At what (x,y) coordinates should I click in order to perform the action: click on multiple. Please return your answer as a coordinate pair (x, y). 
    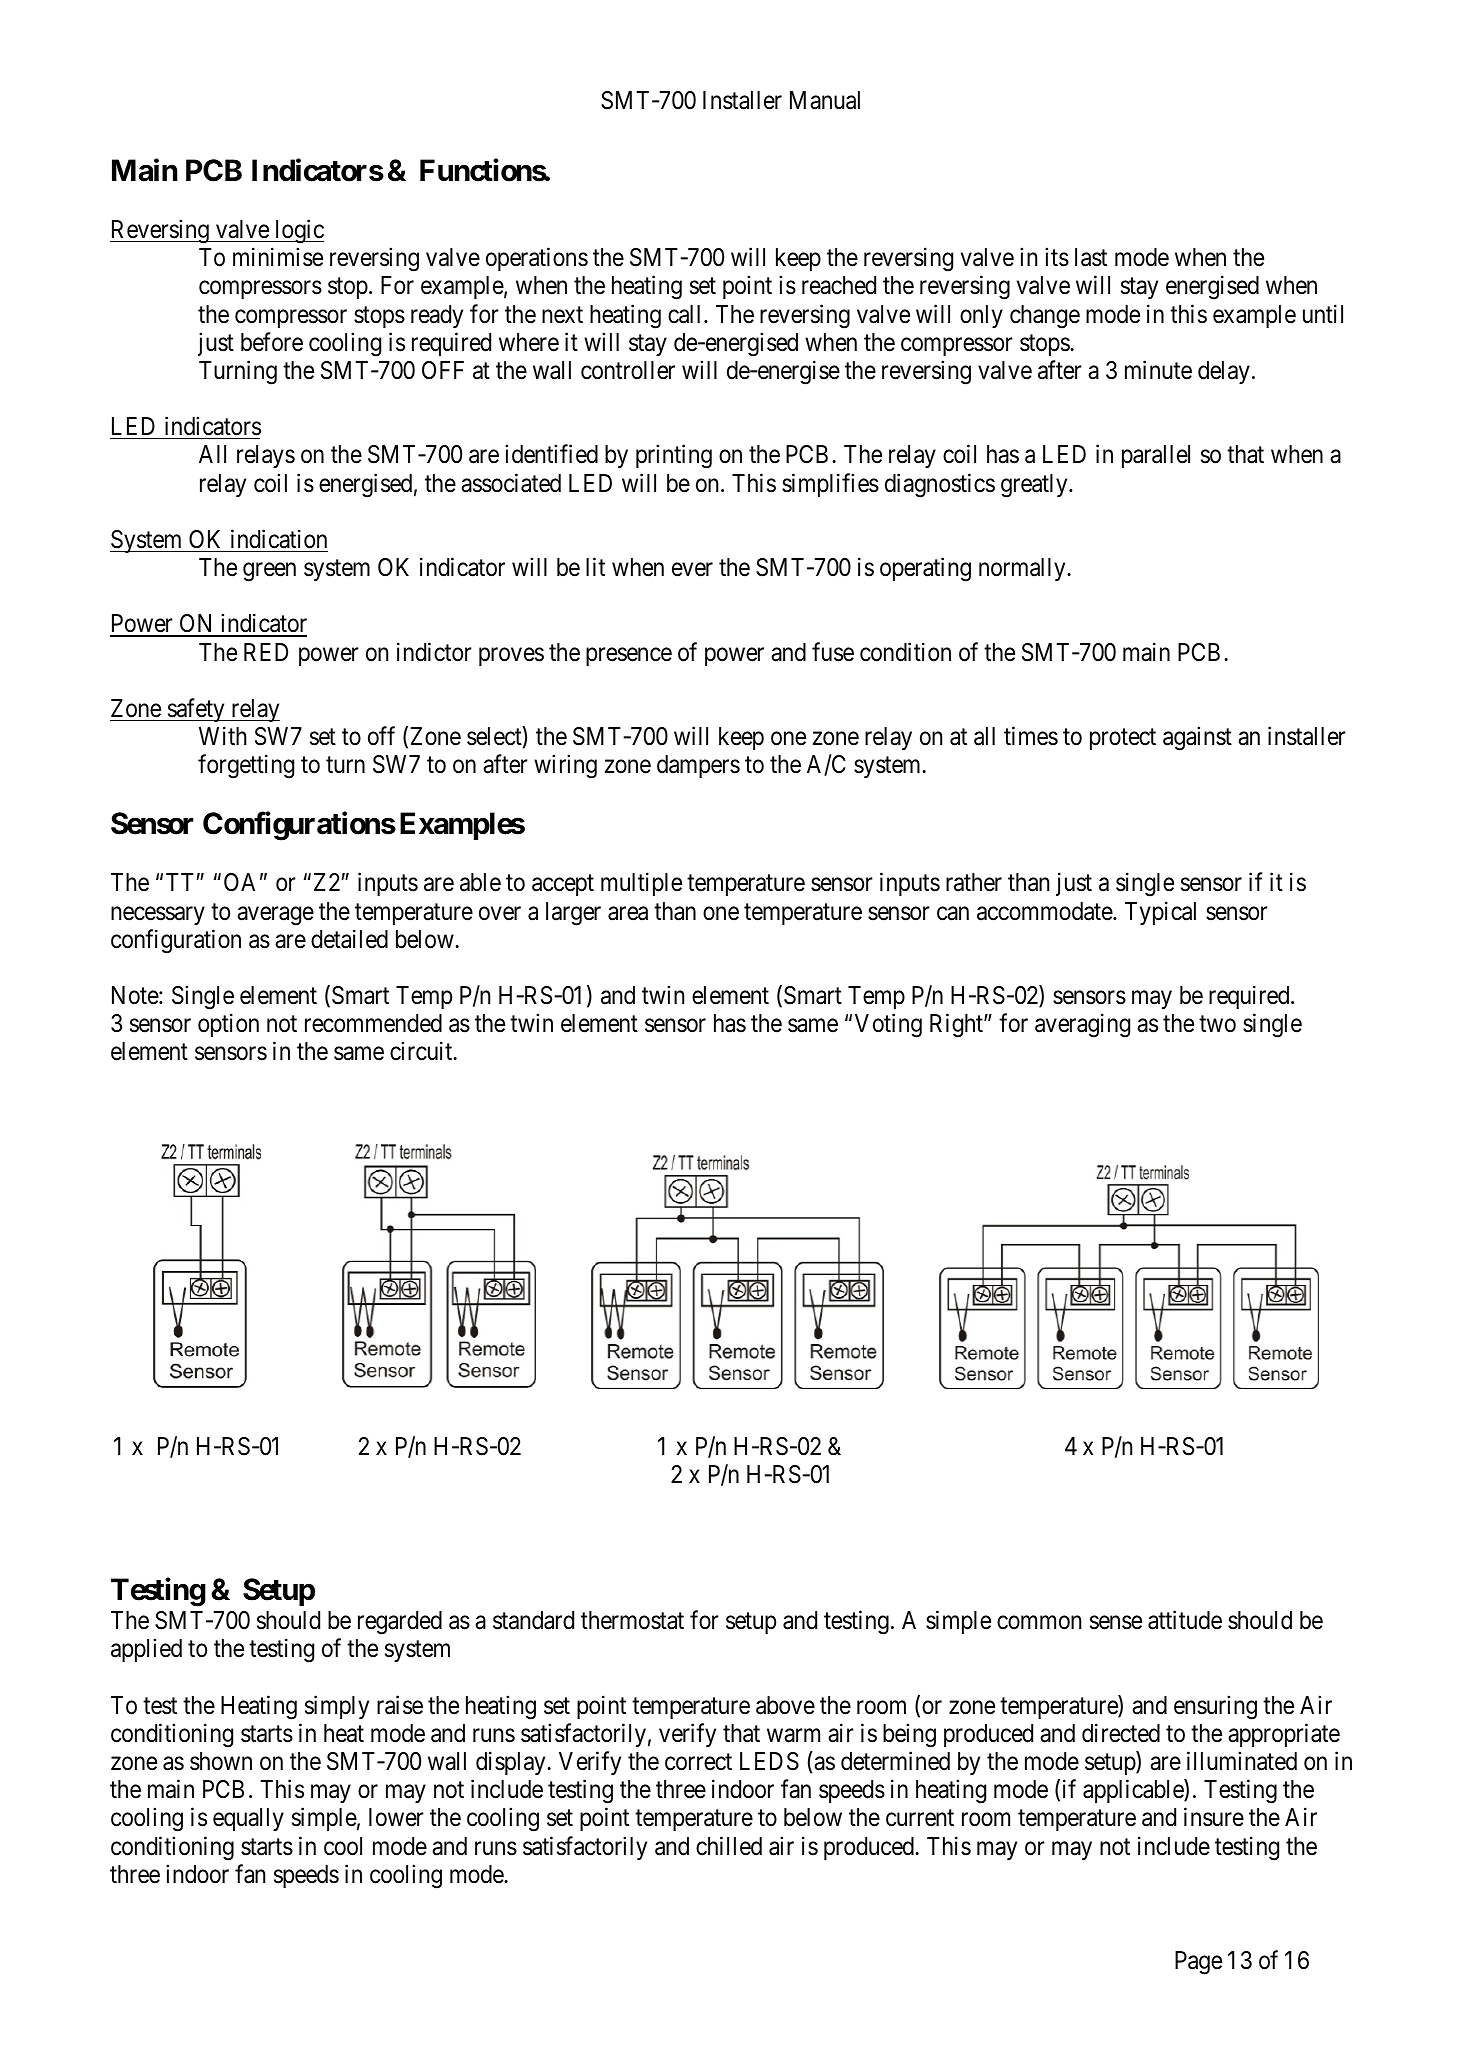
    Looking at the image, I should click on (641, 884).
